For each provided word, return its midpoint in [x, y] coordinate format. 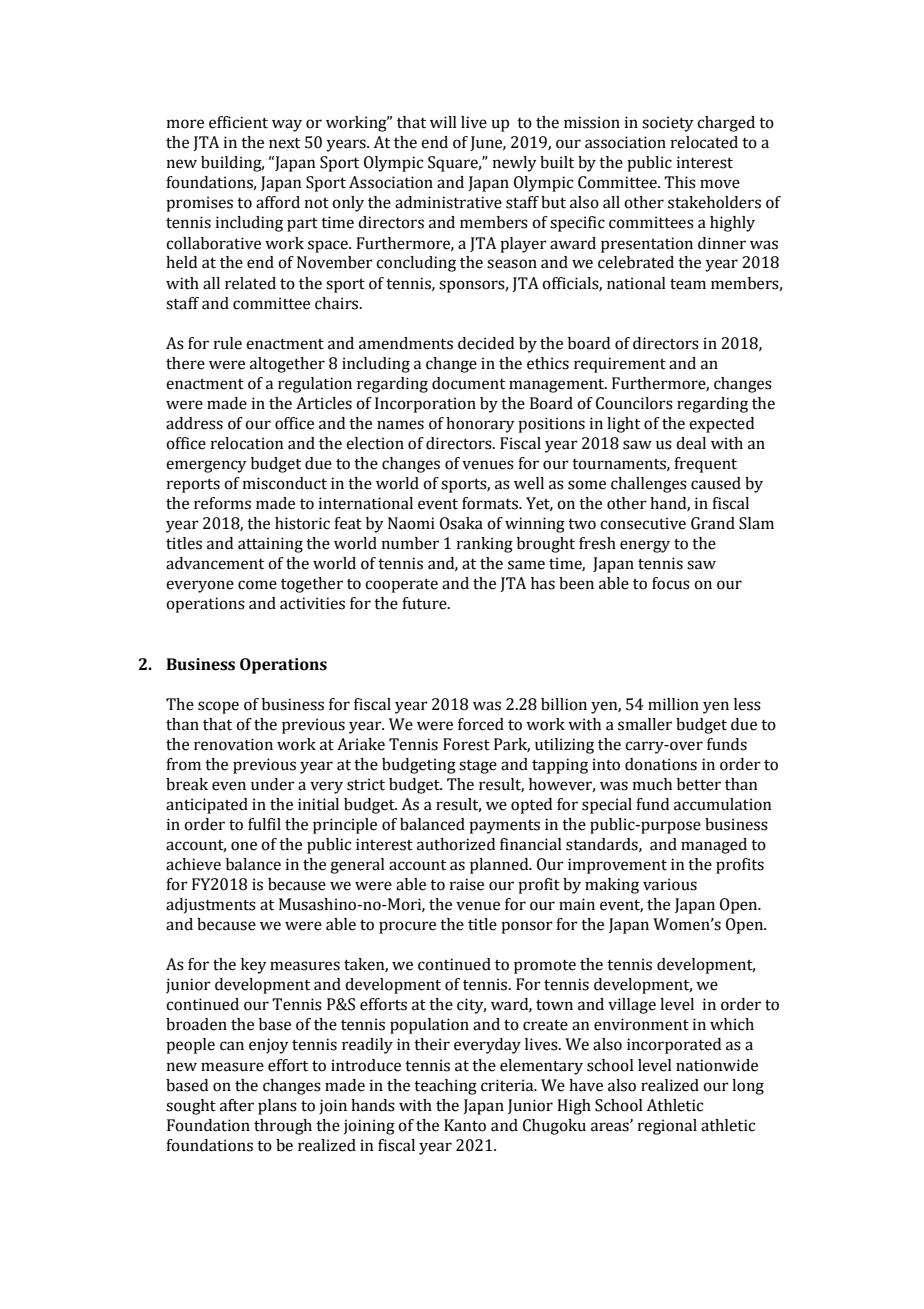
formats [491, 503]
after [237, 1105]
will [443, 122]
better [699, 784]
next [284, 143]
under [273, 784]
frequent [705, 465]
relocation [247, 443]
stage [478, 767]
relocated [704, 142]
